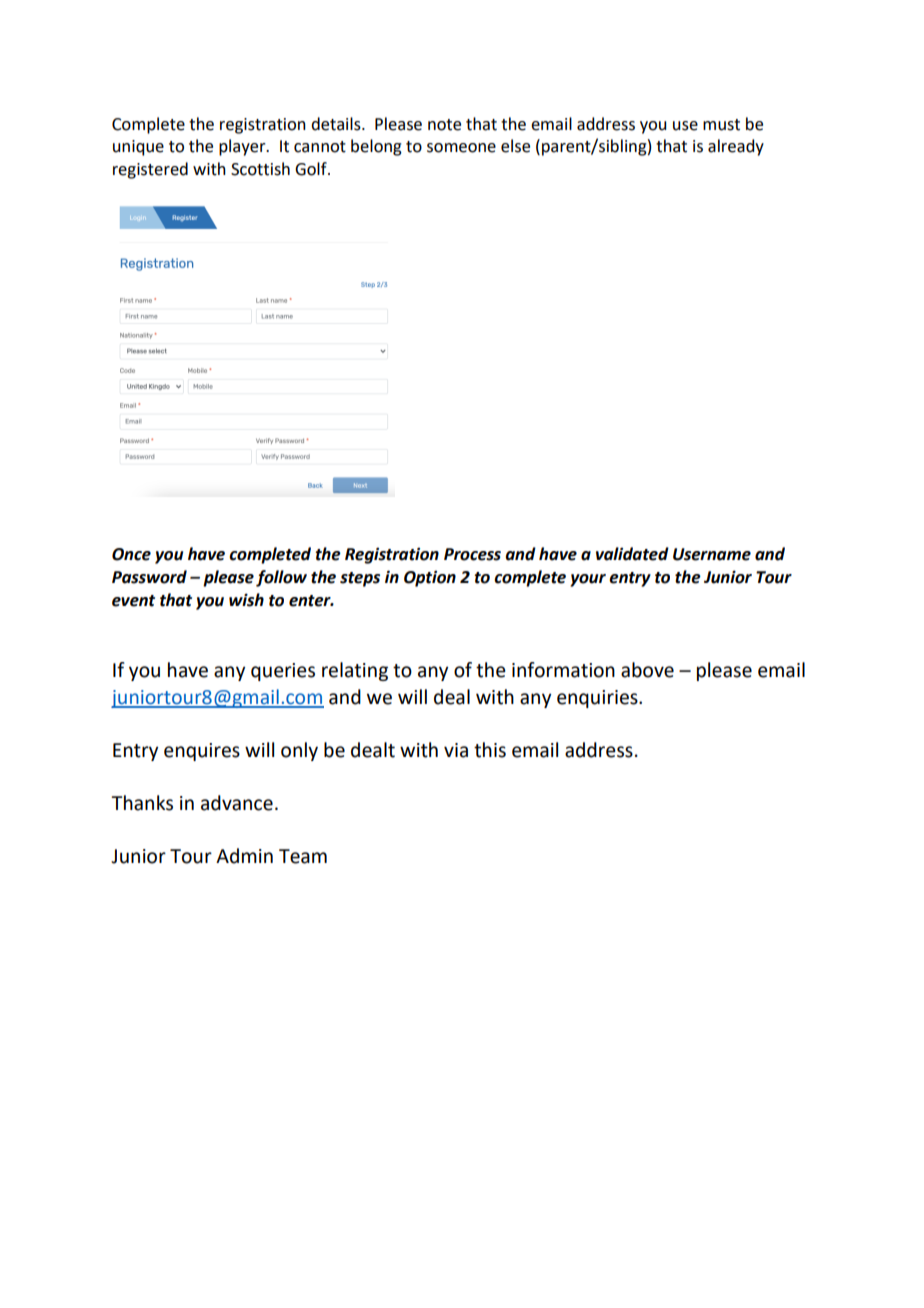 The image size is (924, 1308). I want to click on this, so click(490, 750).
